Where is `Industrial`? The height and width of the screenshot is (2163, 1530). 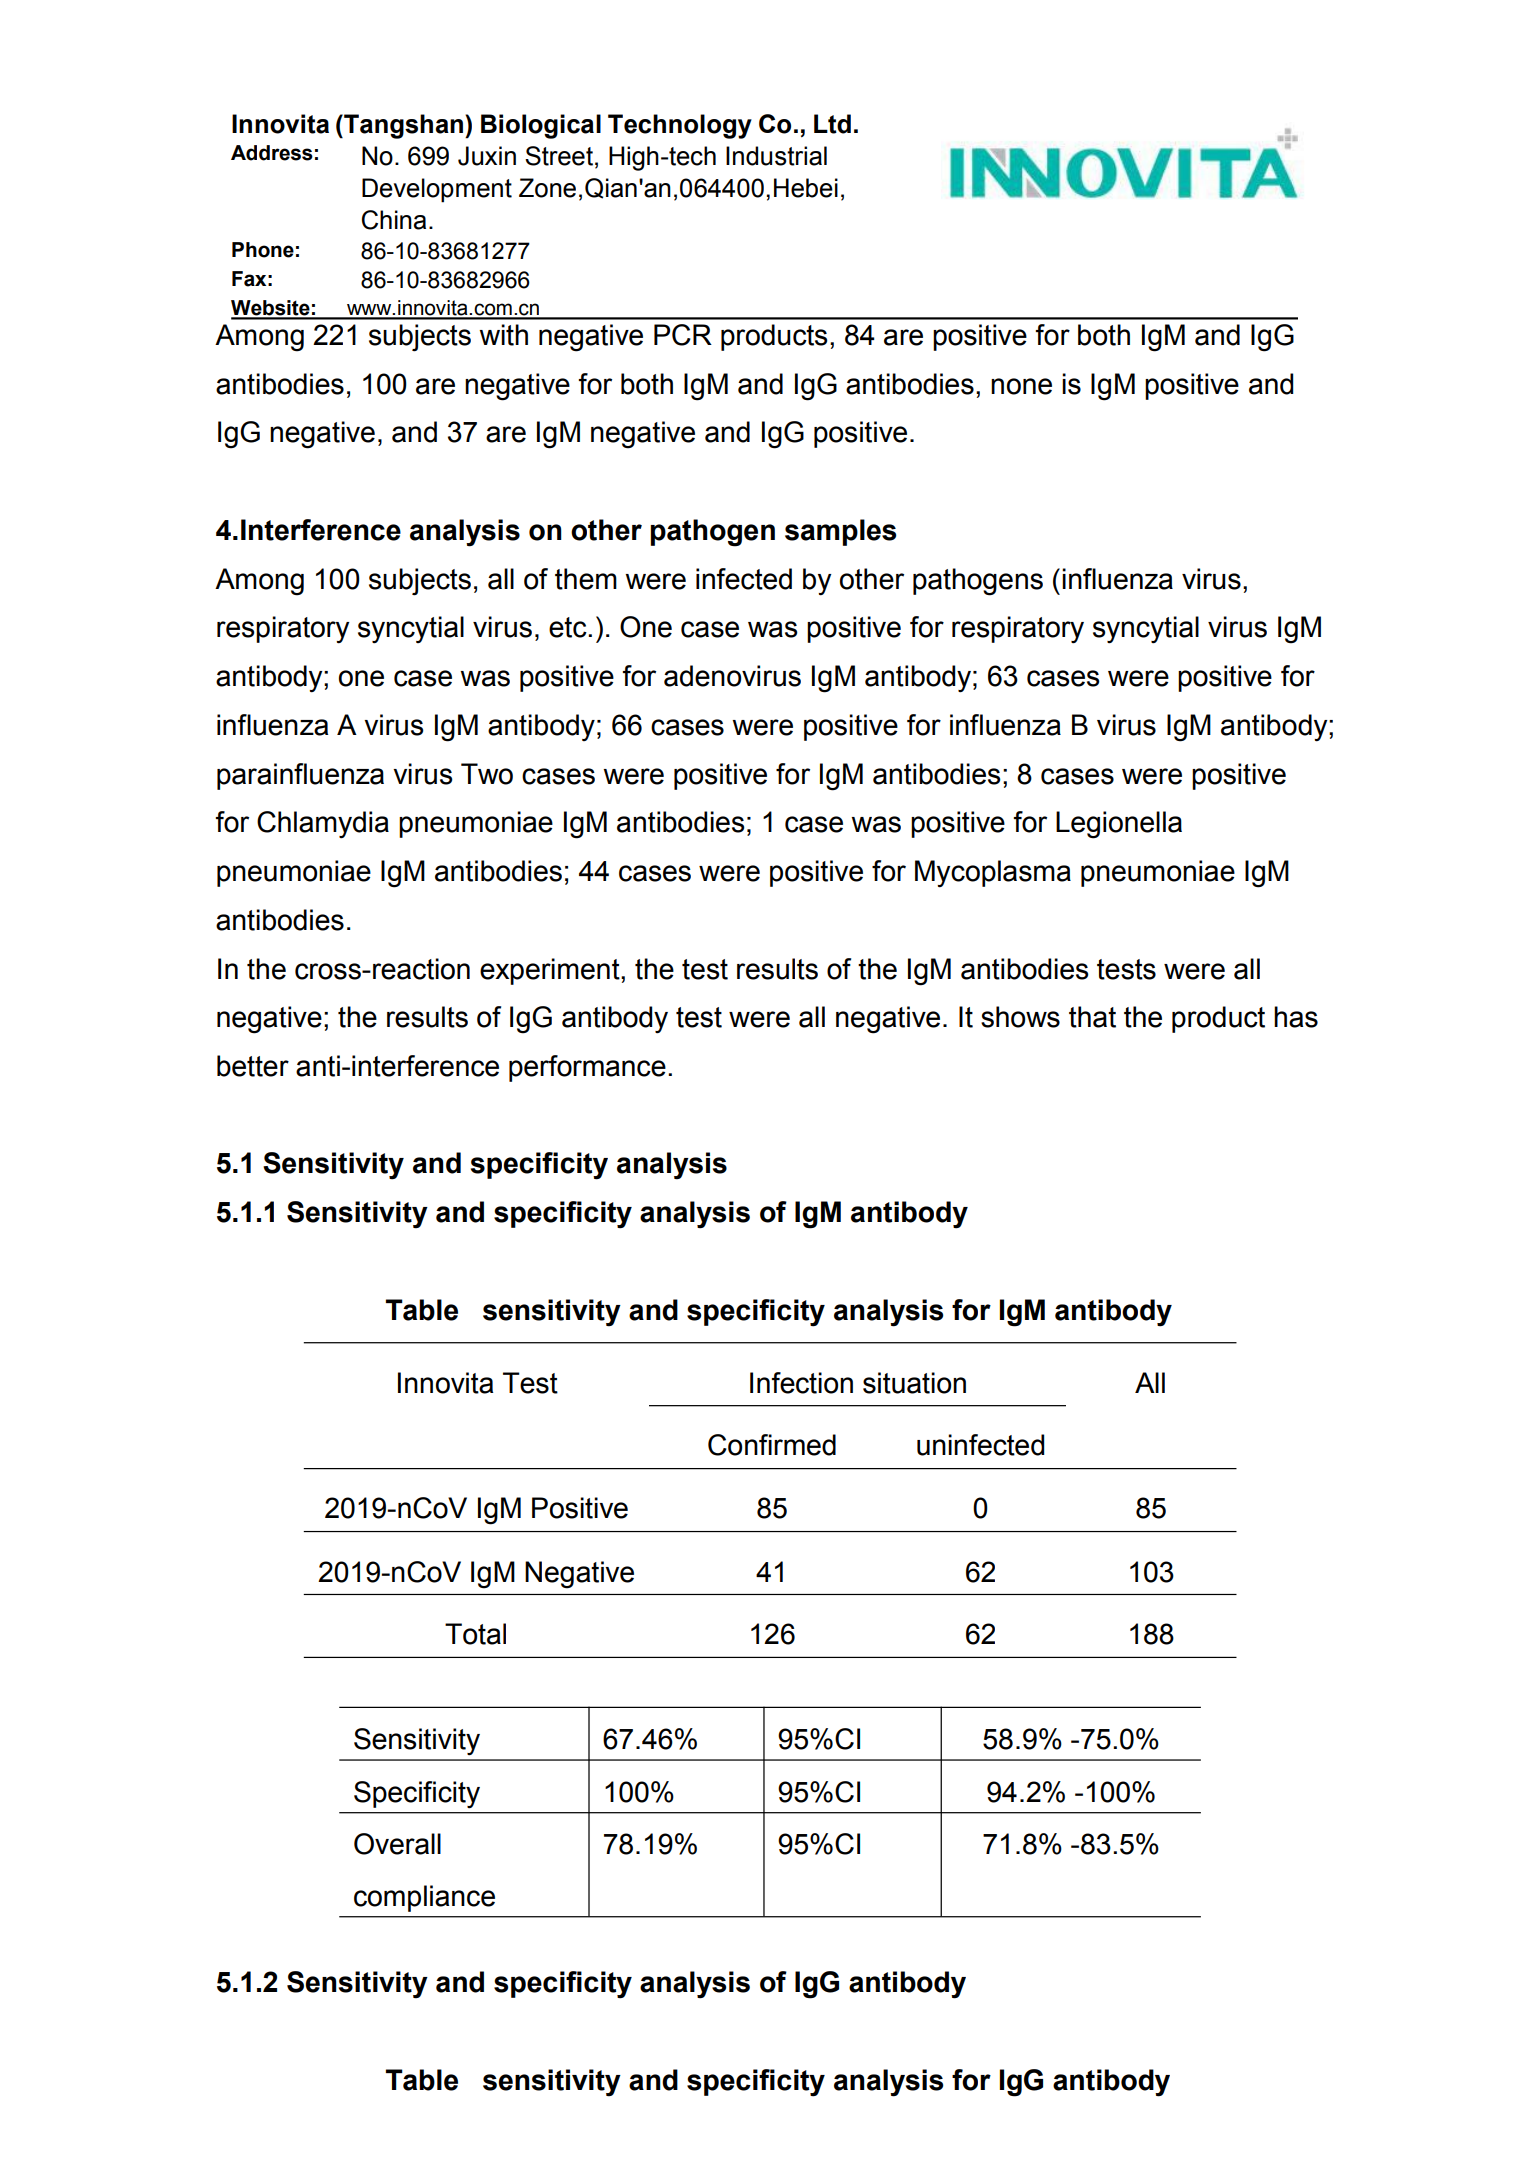 Industrial is located at coordinates (776, 156).
